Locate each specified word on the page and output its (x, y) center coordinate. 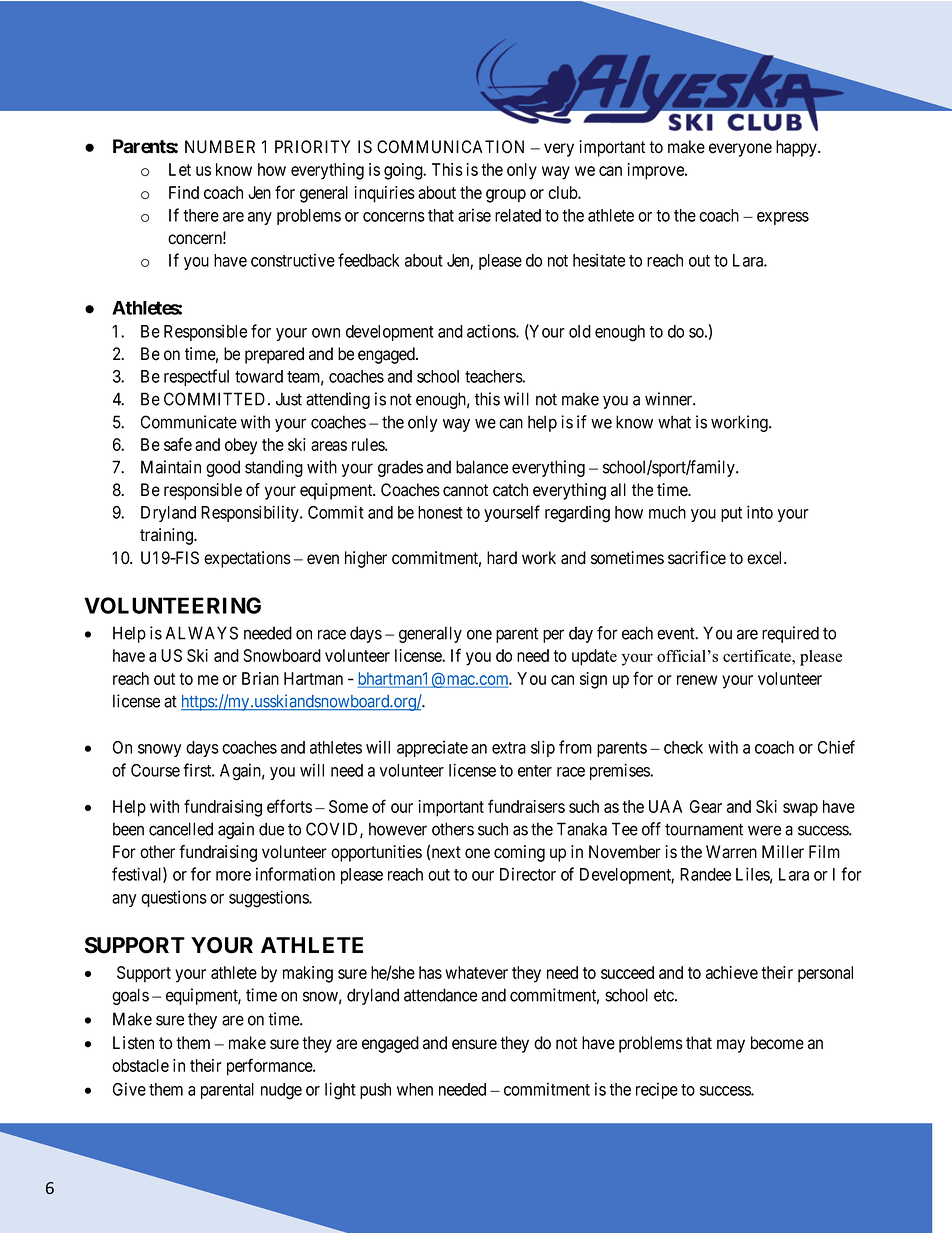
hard (502, 558)
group (506, 196)
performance (270, 1067)
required (790, 634)
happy (797, 148)
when (415, 1089)
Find (184, 192)
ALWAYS (202, 633)
